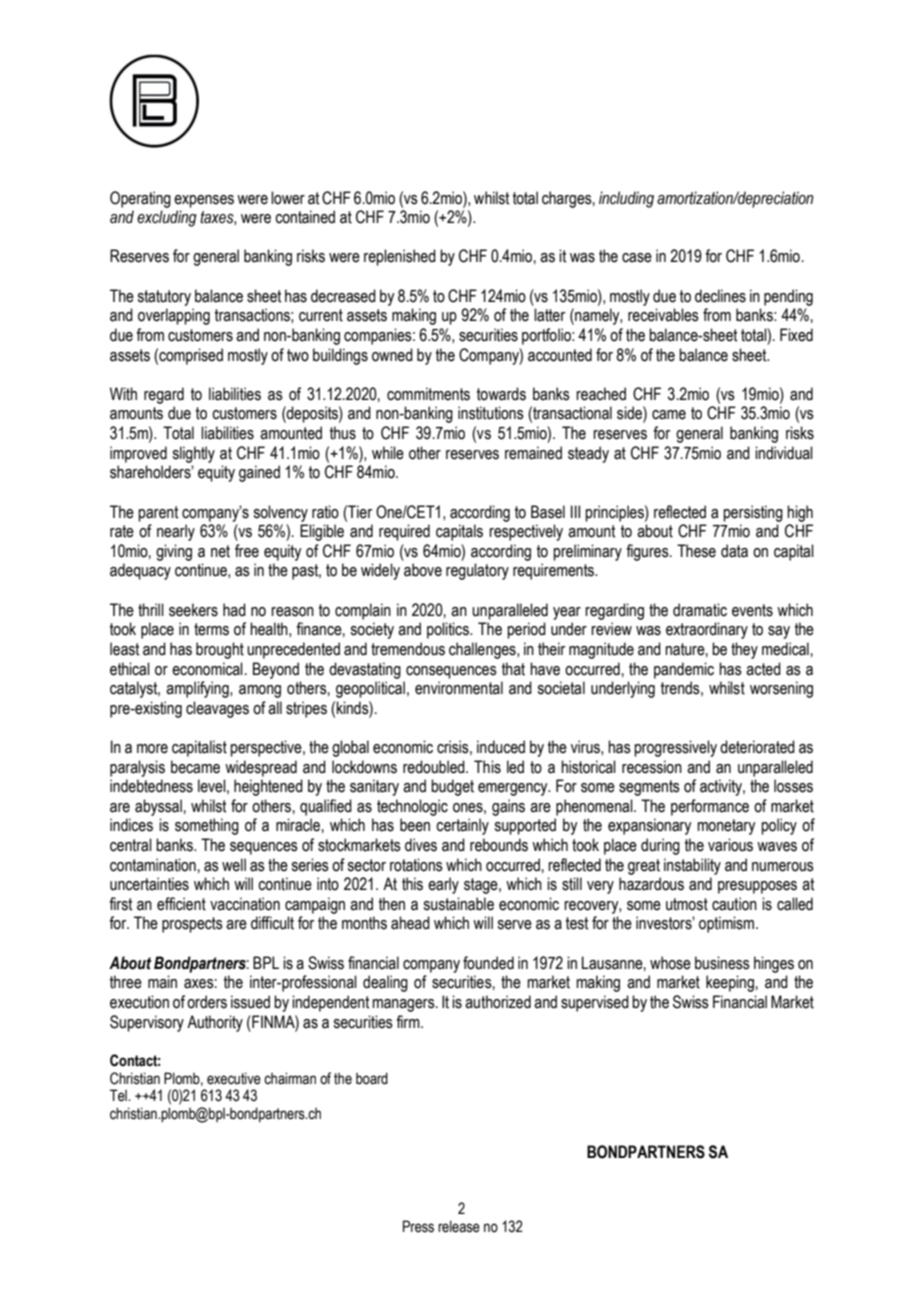  I want to click on keeping, so click(731, 983).
